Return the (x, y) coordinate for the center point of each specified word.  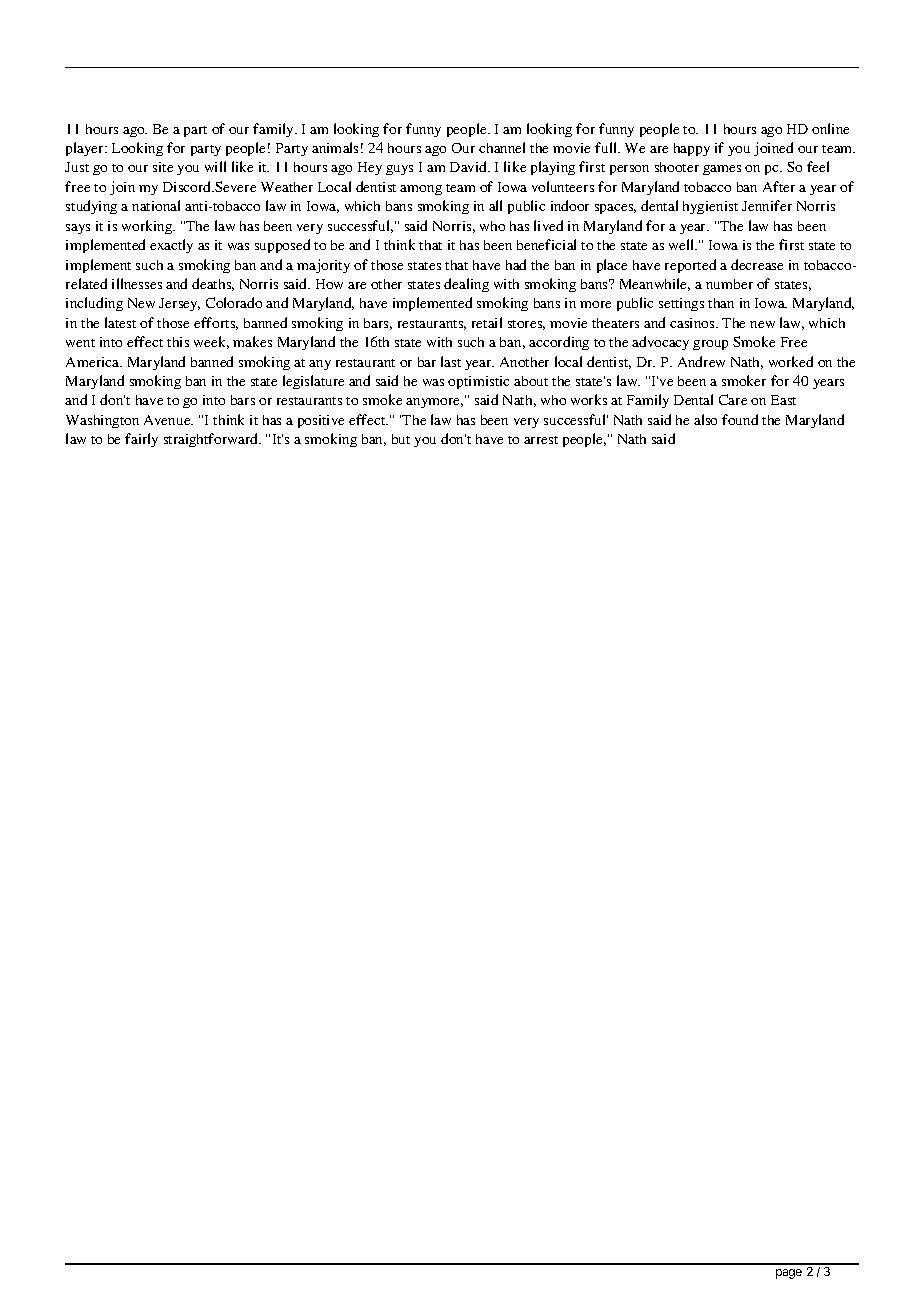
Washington (102, 421)
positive (321, 421)
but (401, 439)
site (163, 167)
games (722, 170)
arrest (541, 440)
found (740, 419)
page (789, 1274)
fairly (141, 440)
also (705, 419)
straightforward (212, 440)
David (470, 166)
